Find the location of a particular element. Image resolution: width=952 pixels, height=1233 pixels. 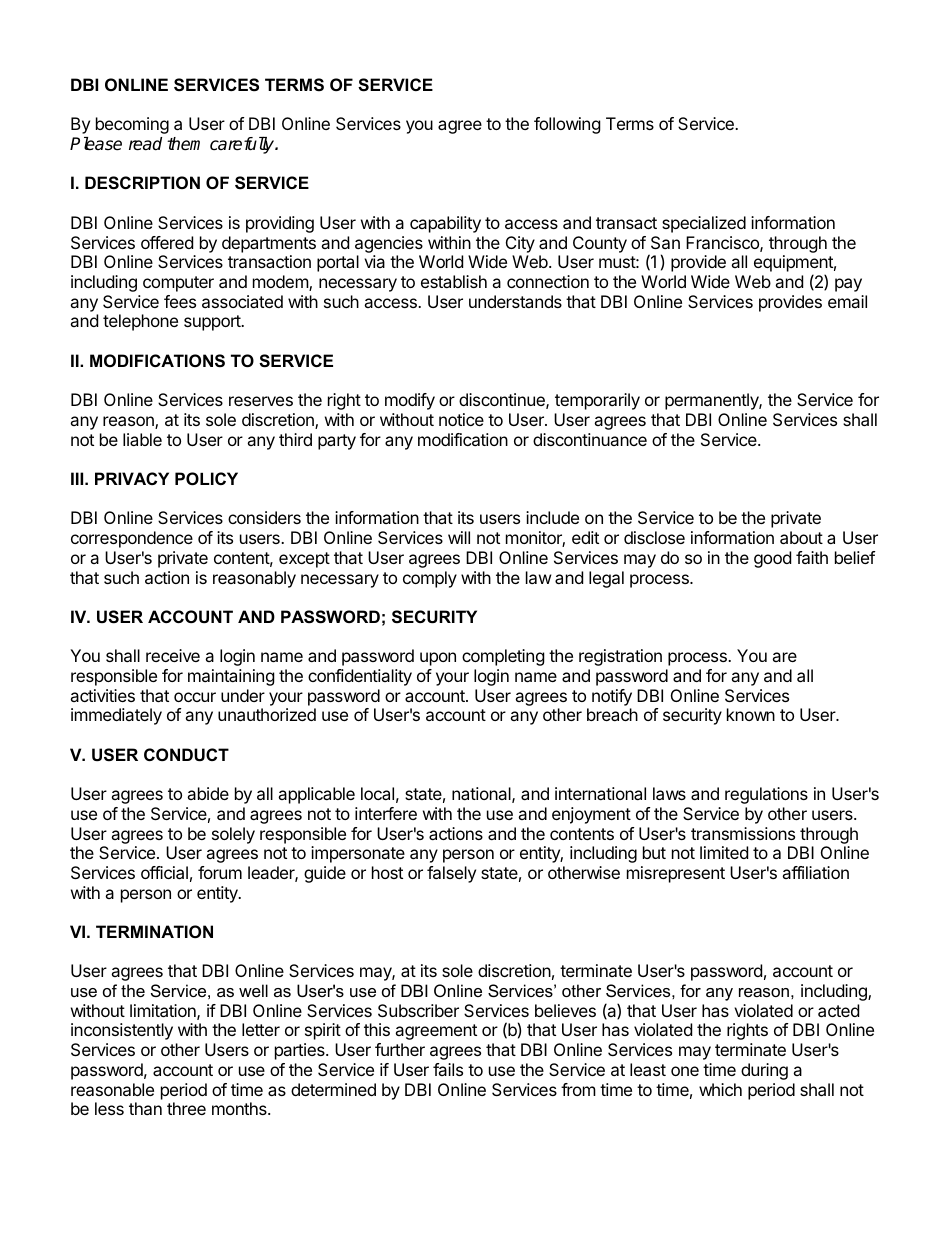

official is located at coordinates (164, 872).
